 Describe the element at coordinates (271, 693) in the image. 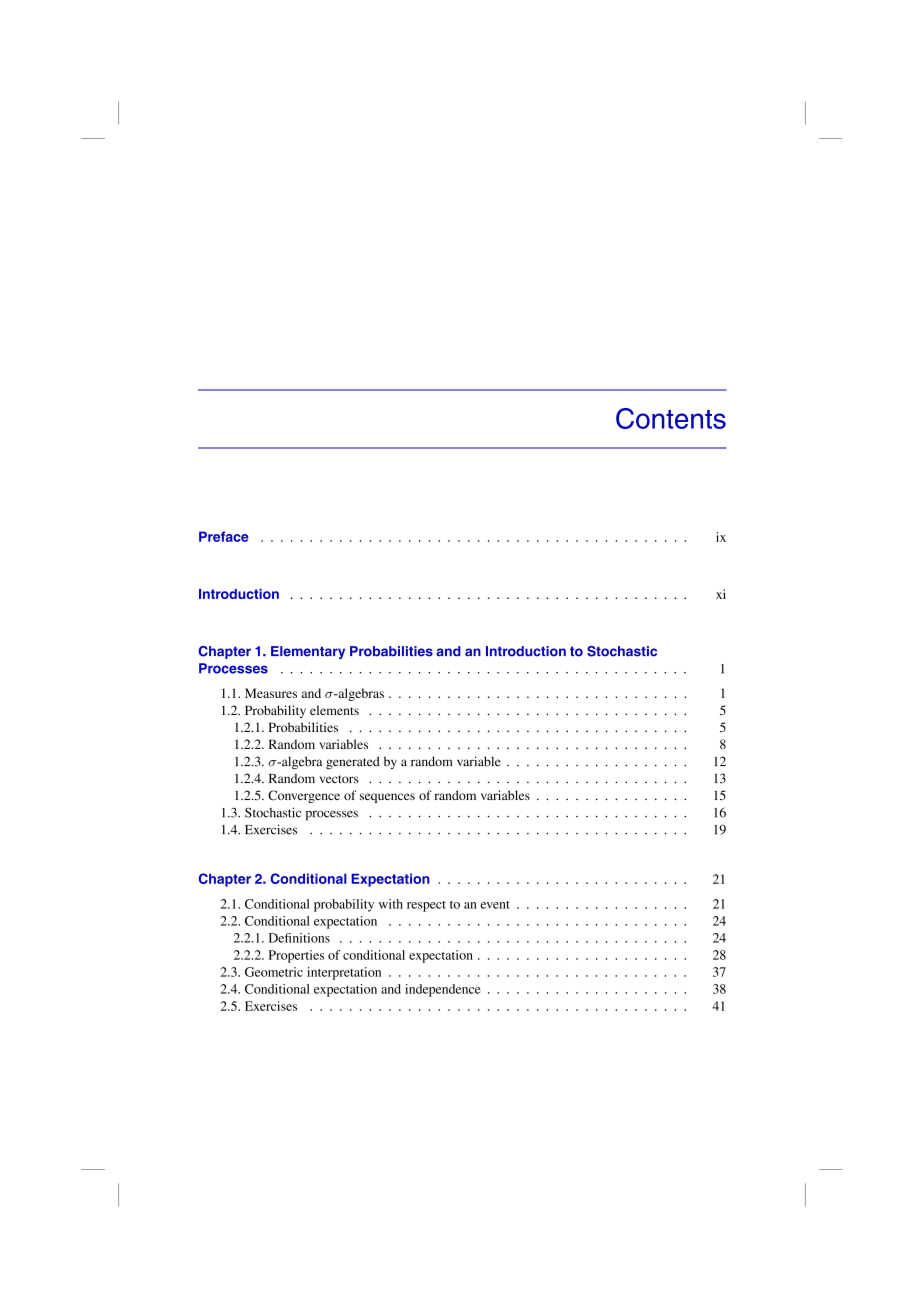

I see `Measures` at that location.
